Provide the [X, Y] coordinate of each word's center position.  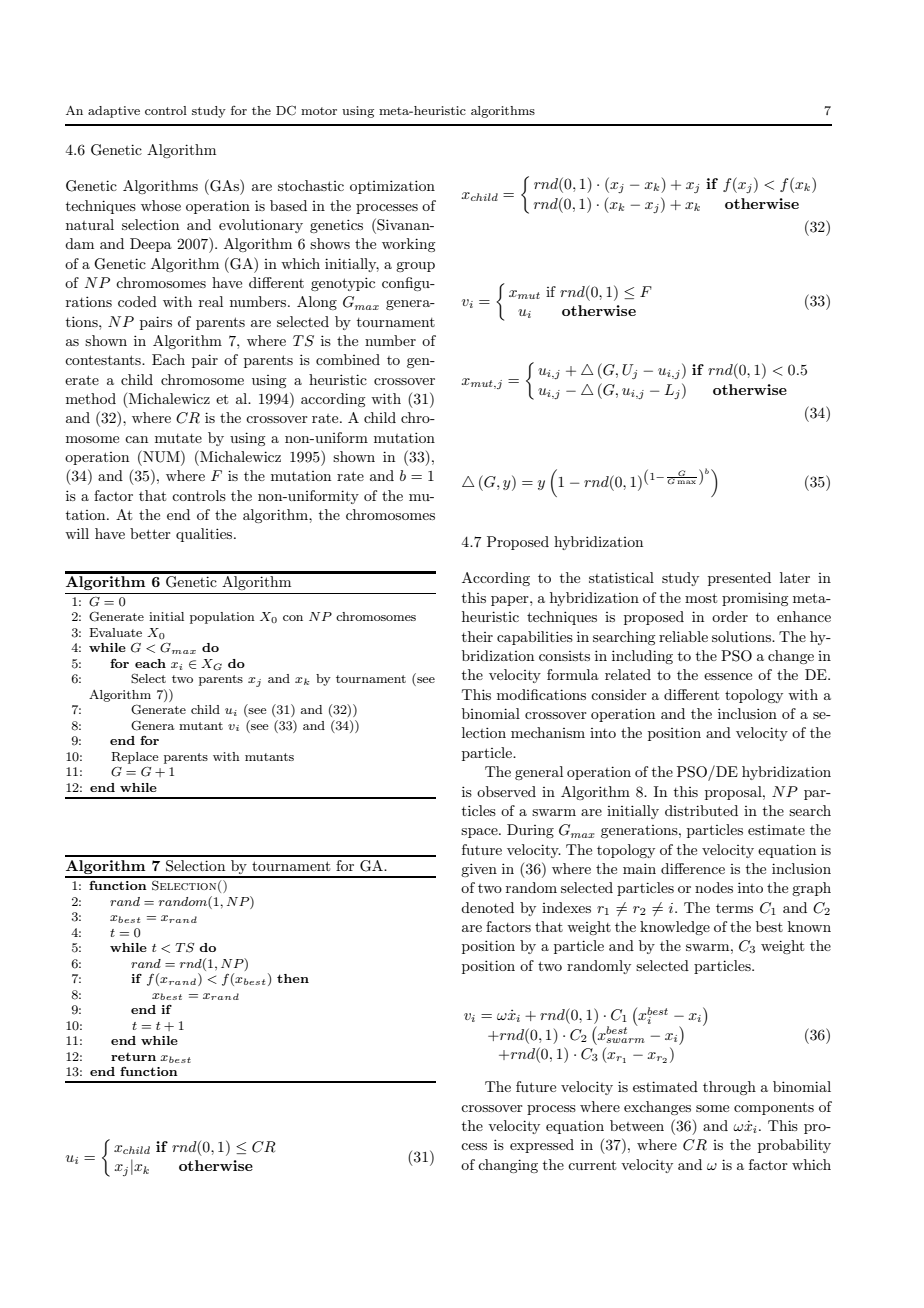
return [133, 1057]
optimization [392, 187]
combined [348, 359]
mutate [178, 438]
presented [739, 579]
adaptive [114, 112]
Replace [135, 758]
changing [508, 1166]
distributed [701, 810]
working [408, 245]
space [480, 833]
